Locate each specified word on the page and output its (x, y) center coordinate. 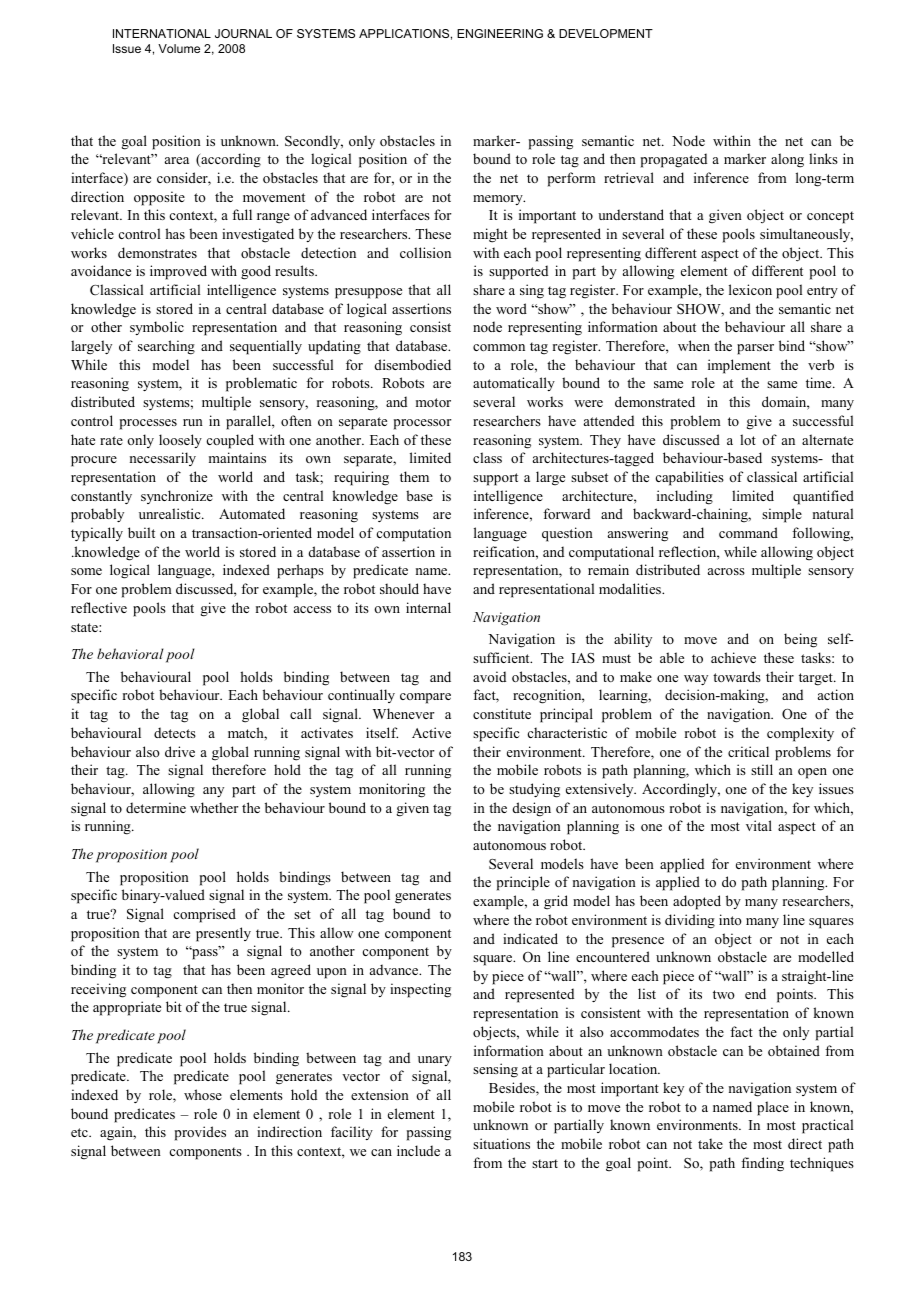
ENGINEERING (500, 33)
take (710, 1143)
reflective (99, 607)
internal (428, 607)
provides (200, 1133)
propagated (674, 160)
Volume (179, 48)
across (726, 571)
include (418, 1150)
